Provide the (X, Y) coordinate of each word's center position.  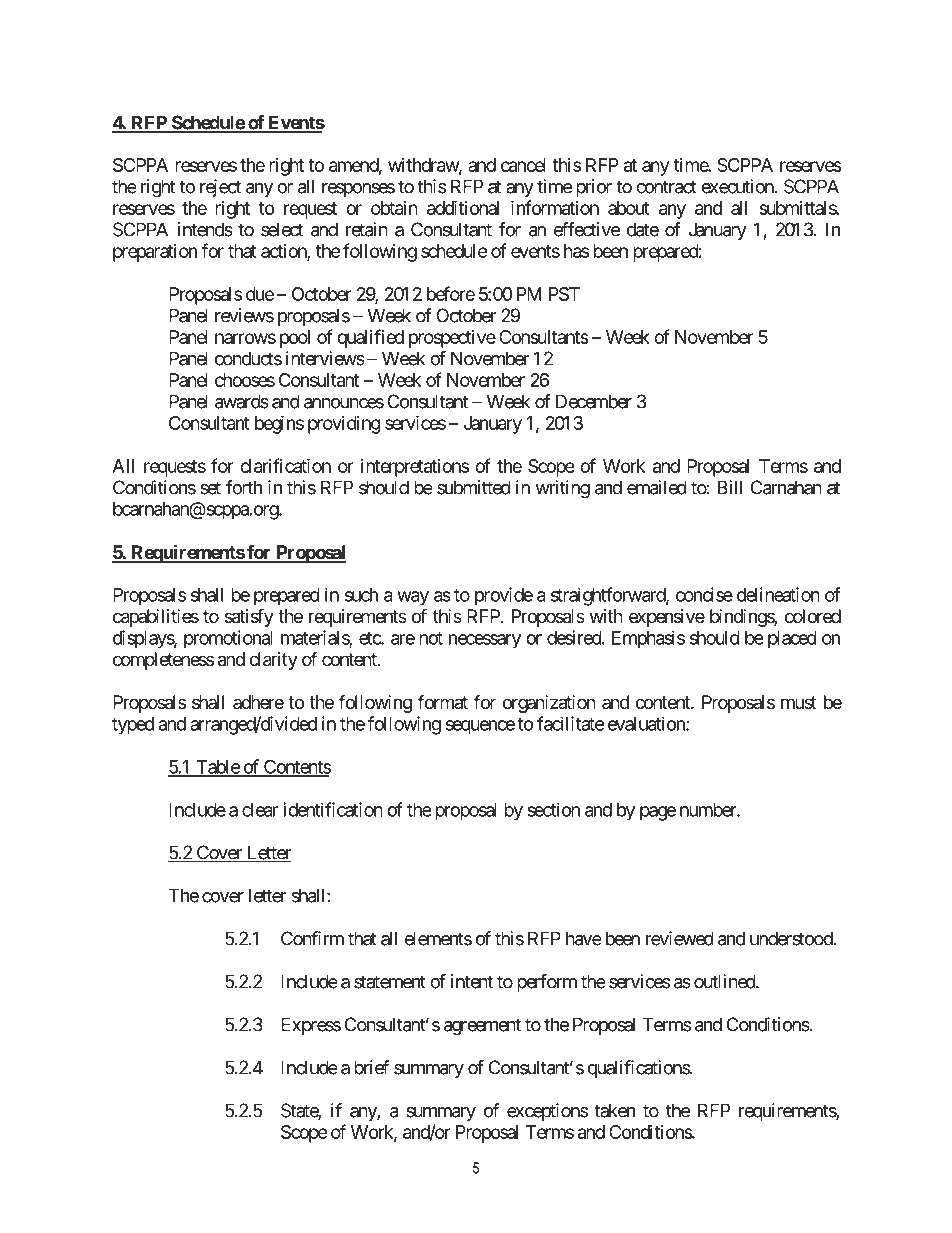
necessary (485, 641)
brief (371, 1067)
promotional (228, 639)
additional (463, 207)
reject (220, 188)
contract (666, 187)
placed (792, 640)
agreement (482, 1027)
